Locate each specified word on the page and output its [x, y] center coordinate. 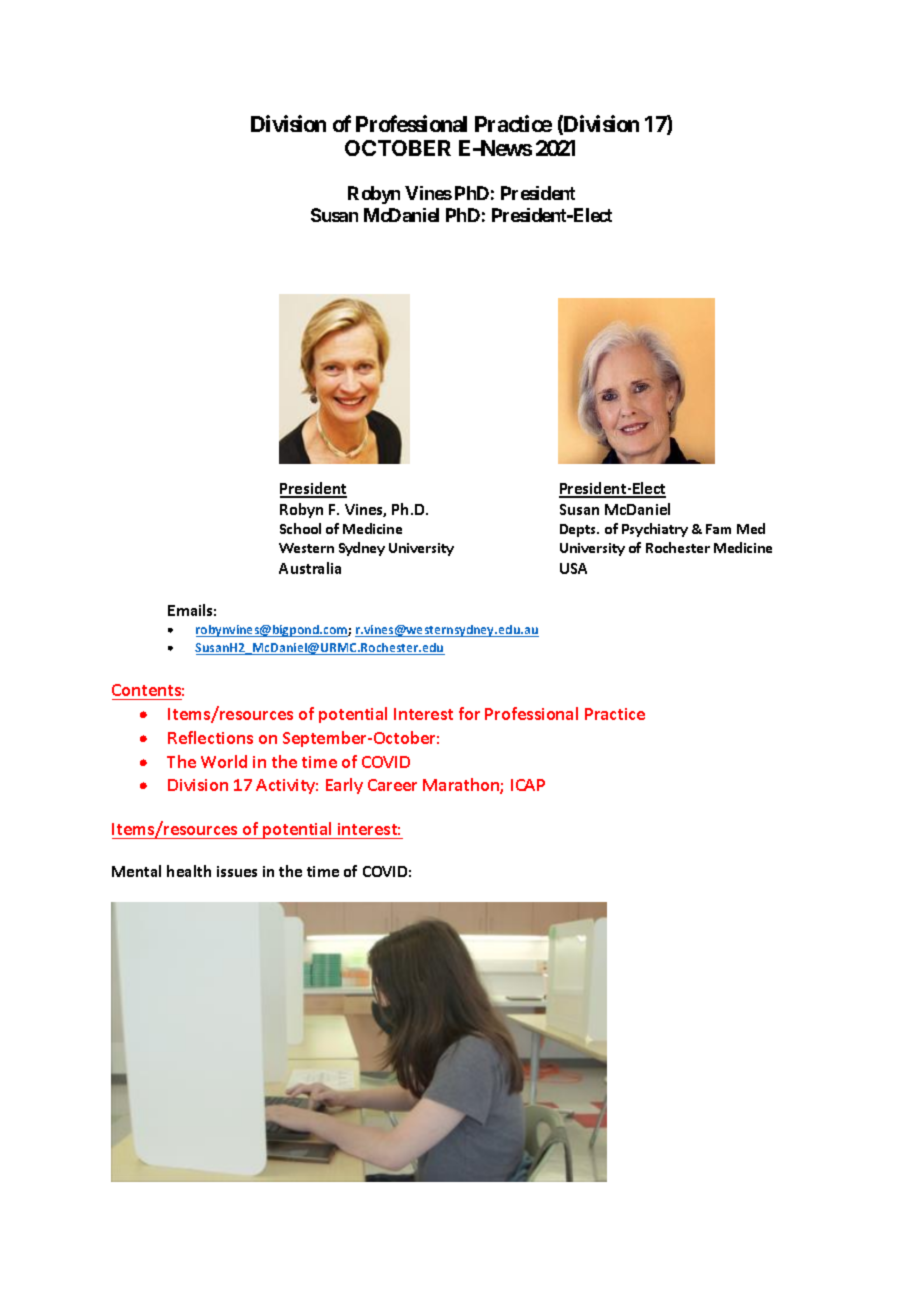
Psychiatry [655, 530]
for [469, 713]
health [189, 871]
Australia [310, 568]
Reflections [210, 737]
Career [392, 785]
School [300, 528]
